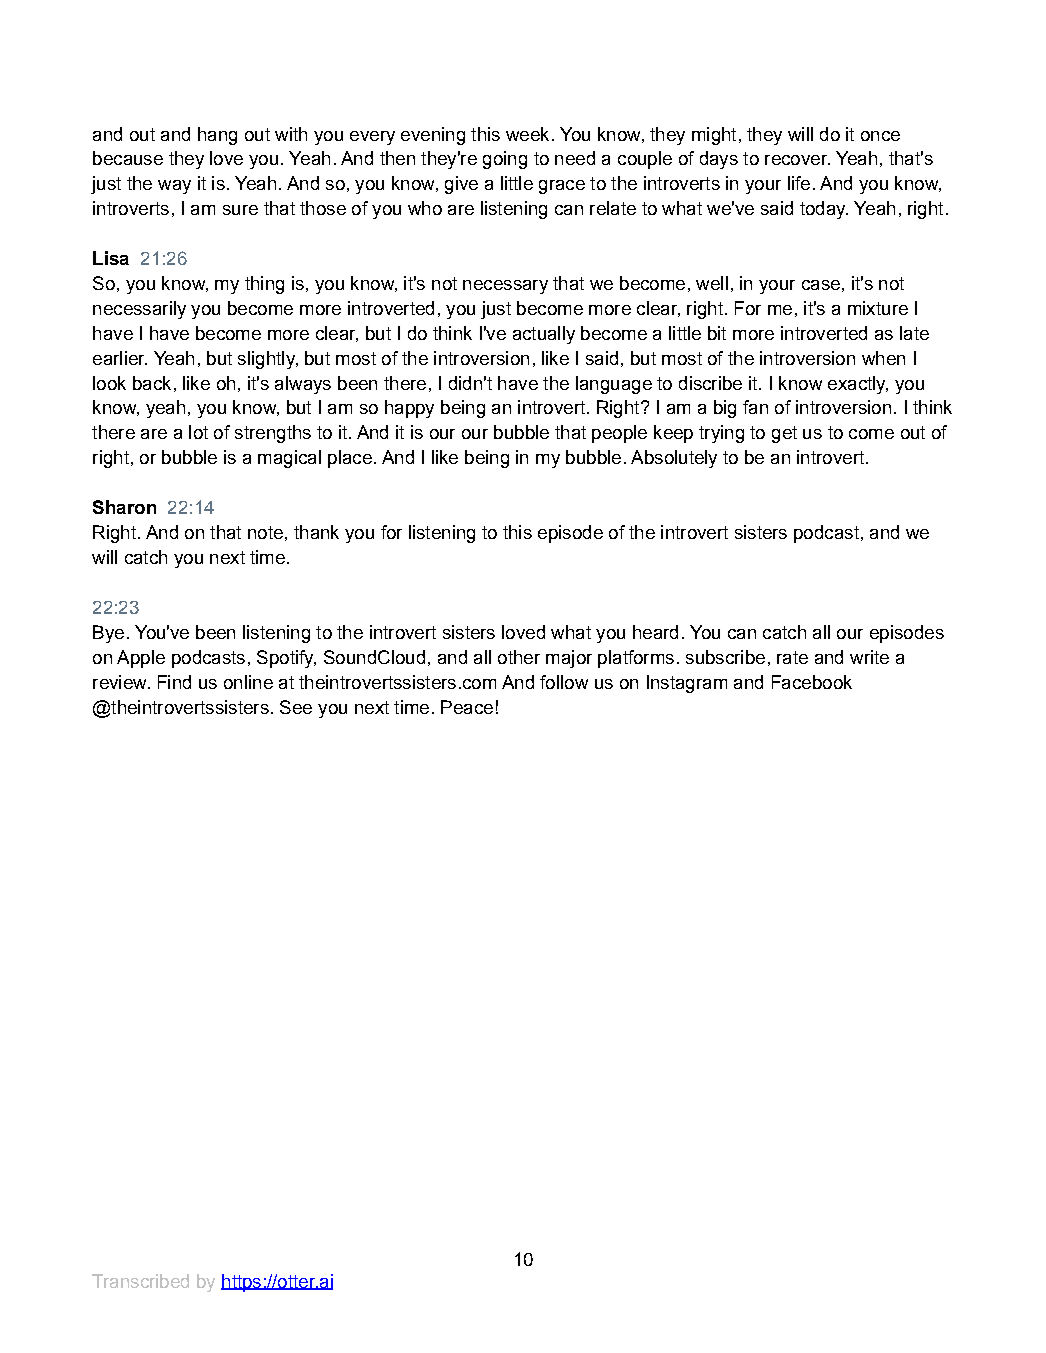 The image size is (1046, 1353). Describe the element at coordinates (296, 707) in the screenshot. I see `See` at that location.
